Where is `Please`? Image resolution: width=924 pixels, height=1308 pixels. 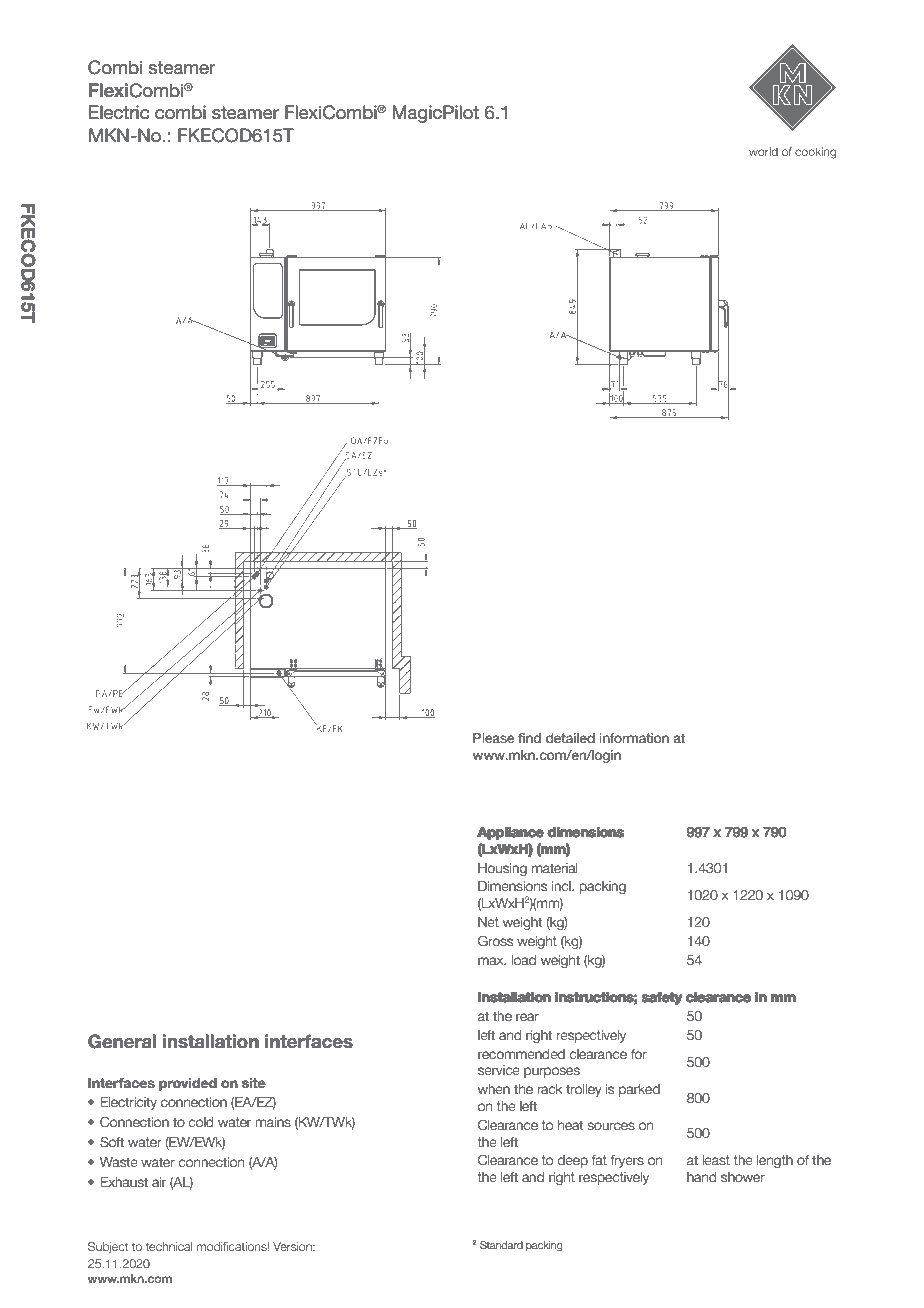
Please is located at coordinates (494, 738).
